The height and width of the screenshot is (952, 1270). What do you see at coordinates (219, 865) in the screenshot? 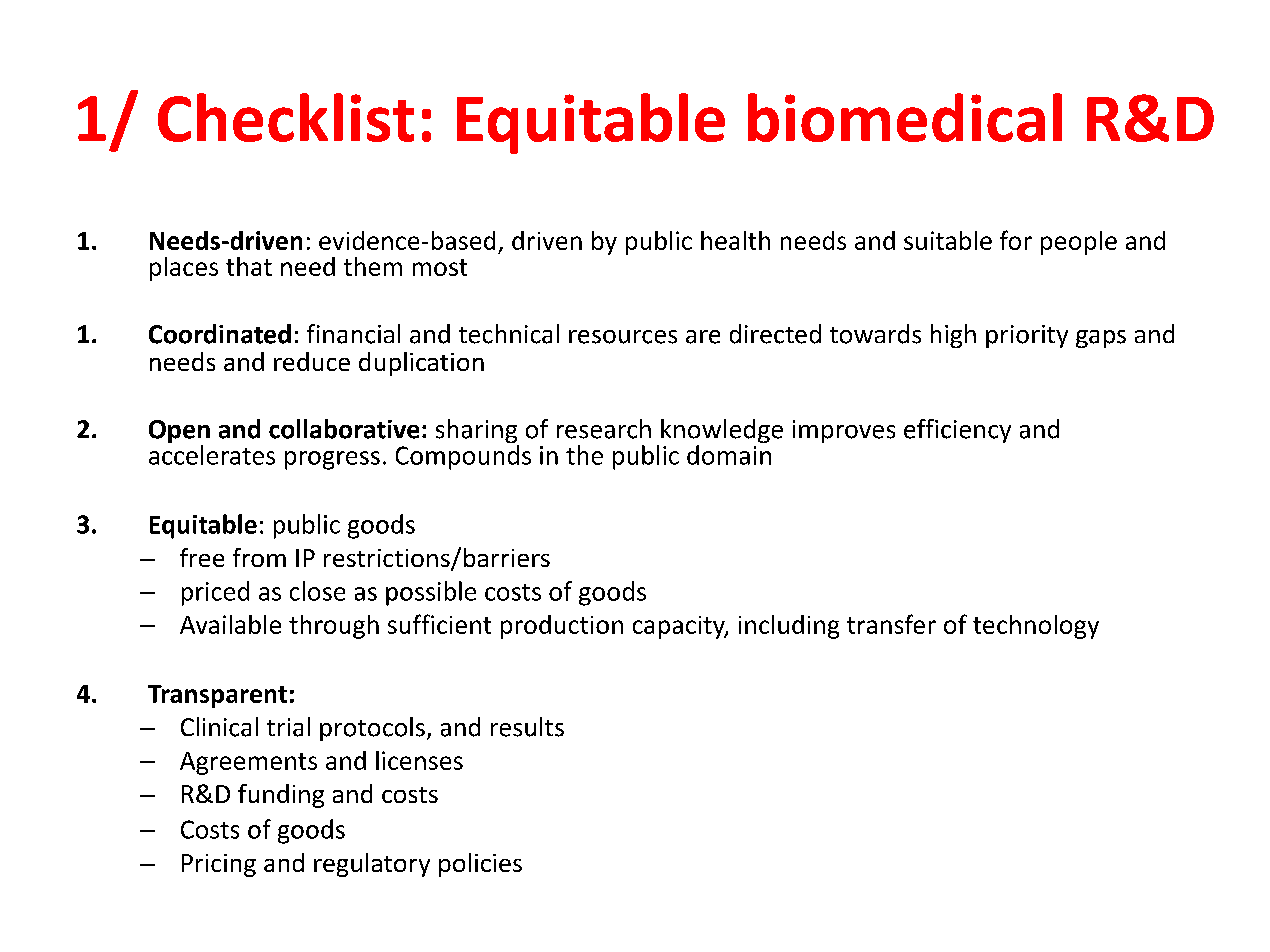
I see `Pricing` at bounding box center [219, 865].
